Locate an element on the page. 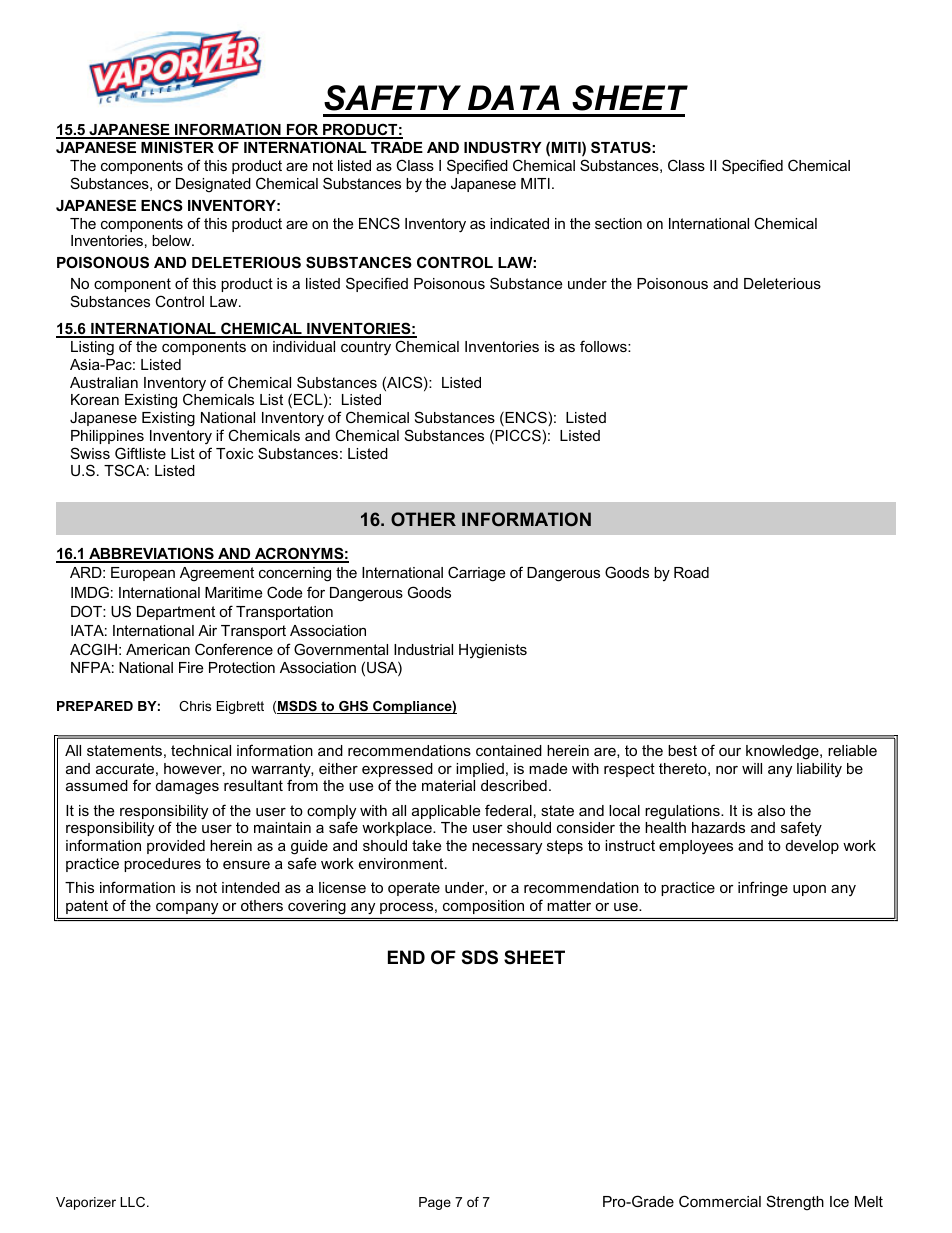  section is located at coordinates (618, 223).
